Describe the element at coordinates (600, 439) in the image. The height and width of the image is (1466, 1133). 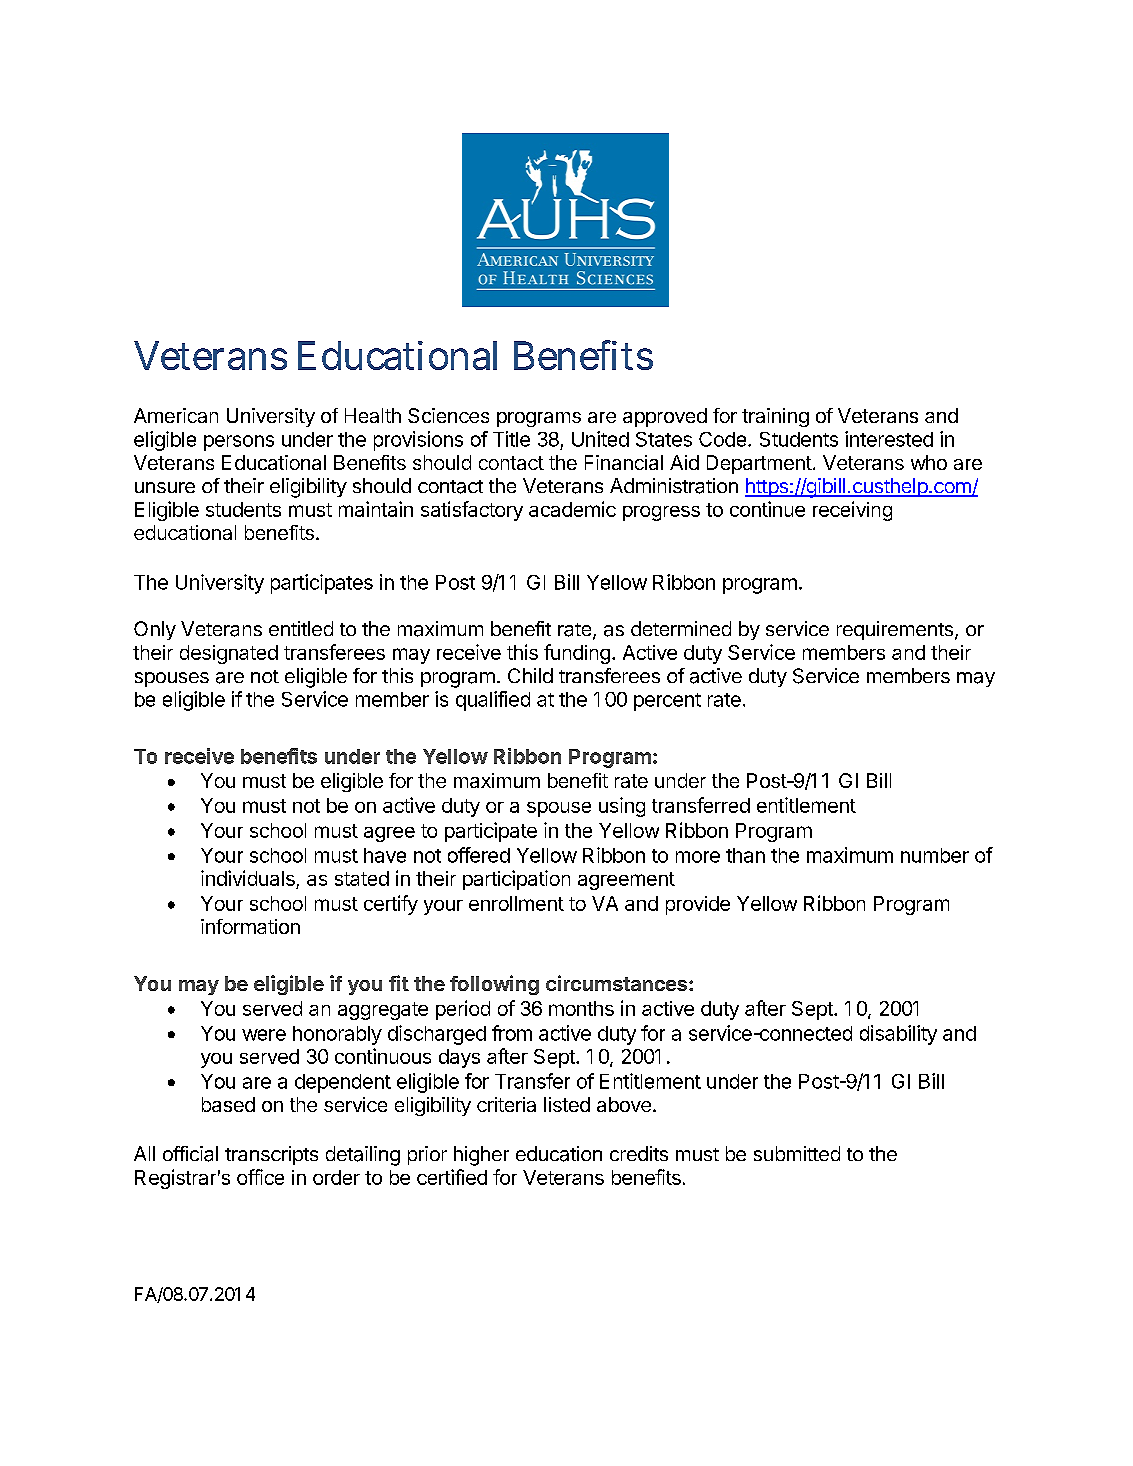
I see `United` at that location.
